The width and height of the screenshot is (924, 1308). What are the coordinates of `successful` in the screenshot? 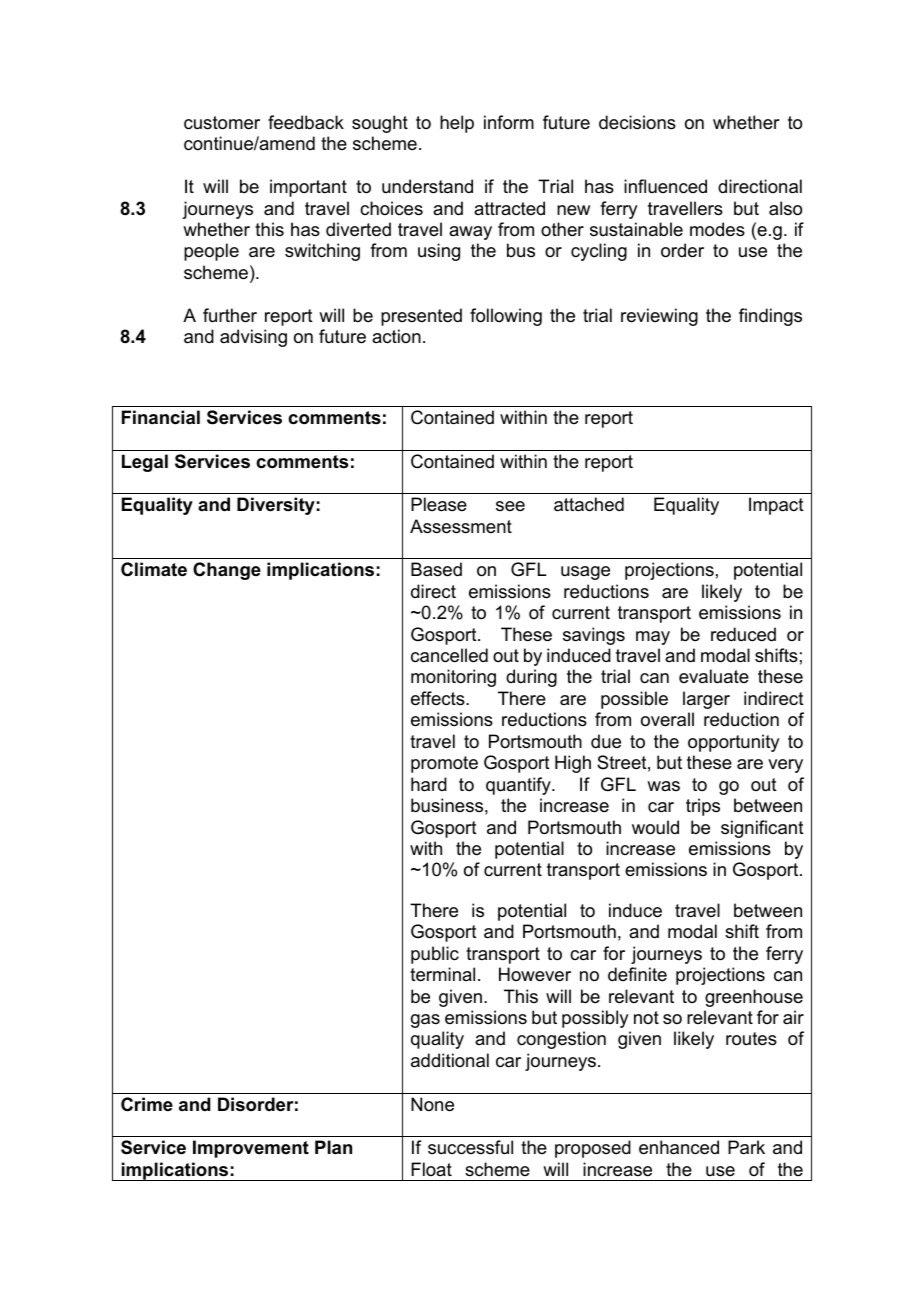 It's located at (470, 1147).
